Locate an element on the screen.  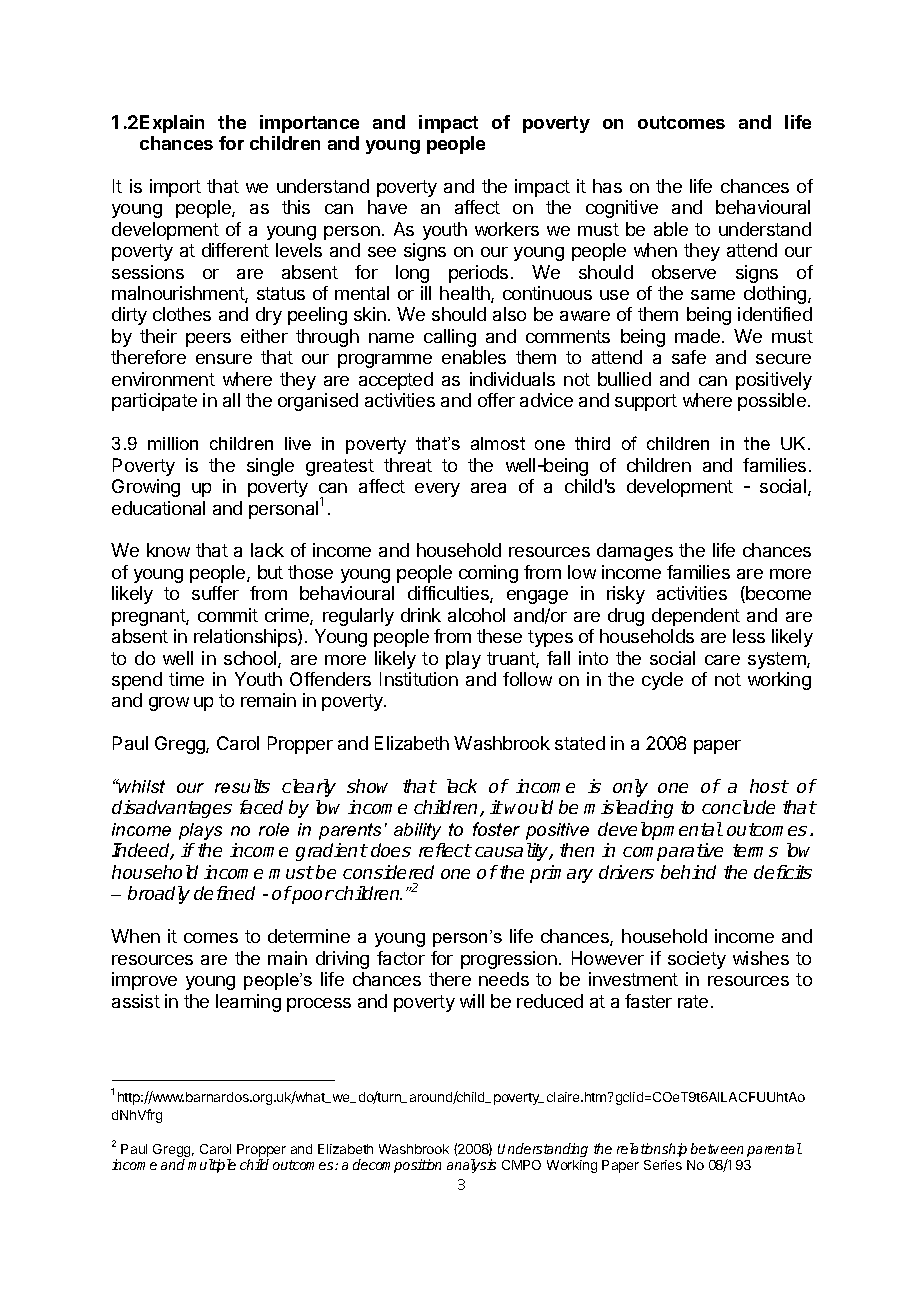
observe is located at coordinates (684, 272).
